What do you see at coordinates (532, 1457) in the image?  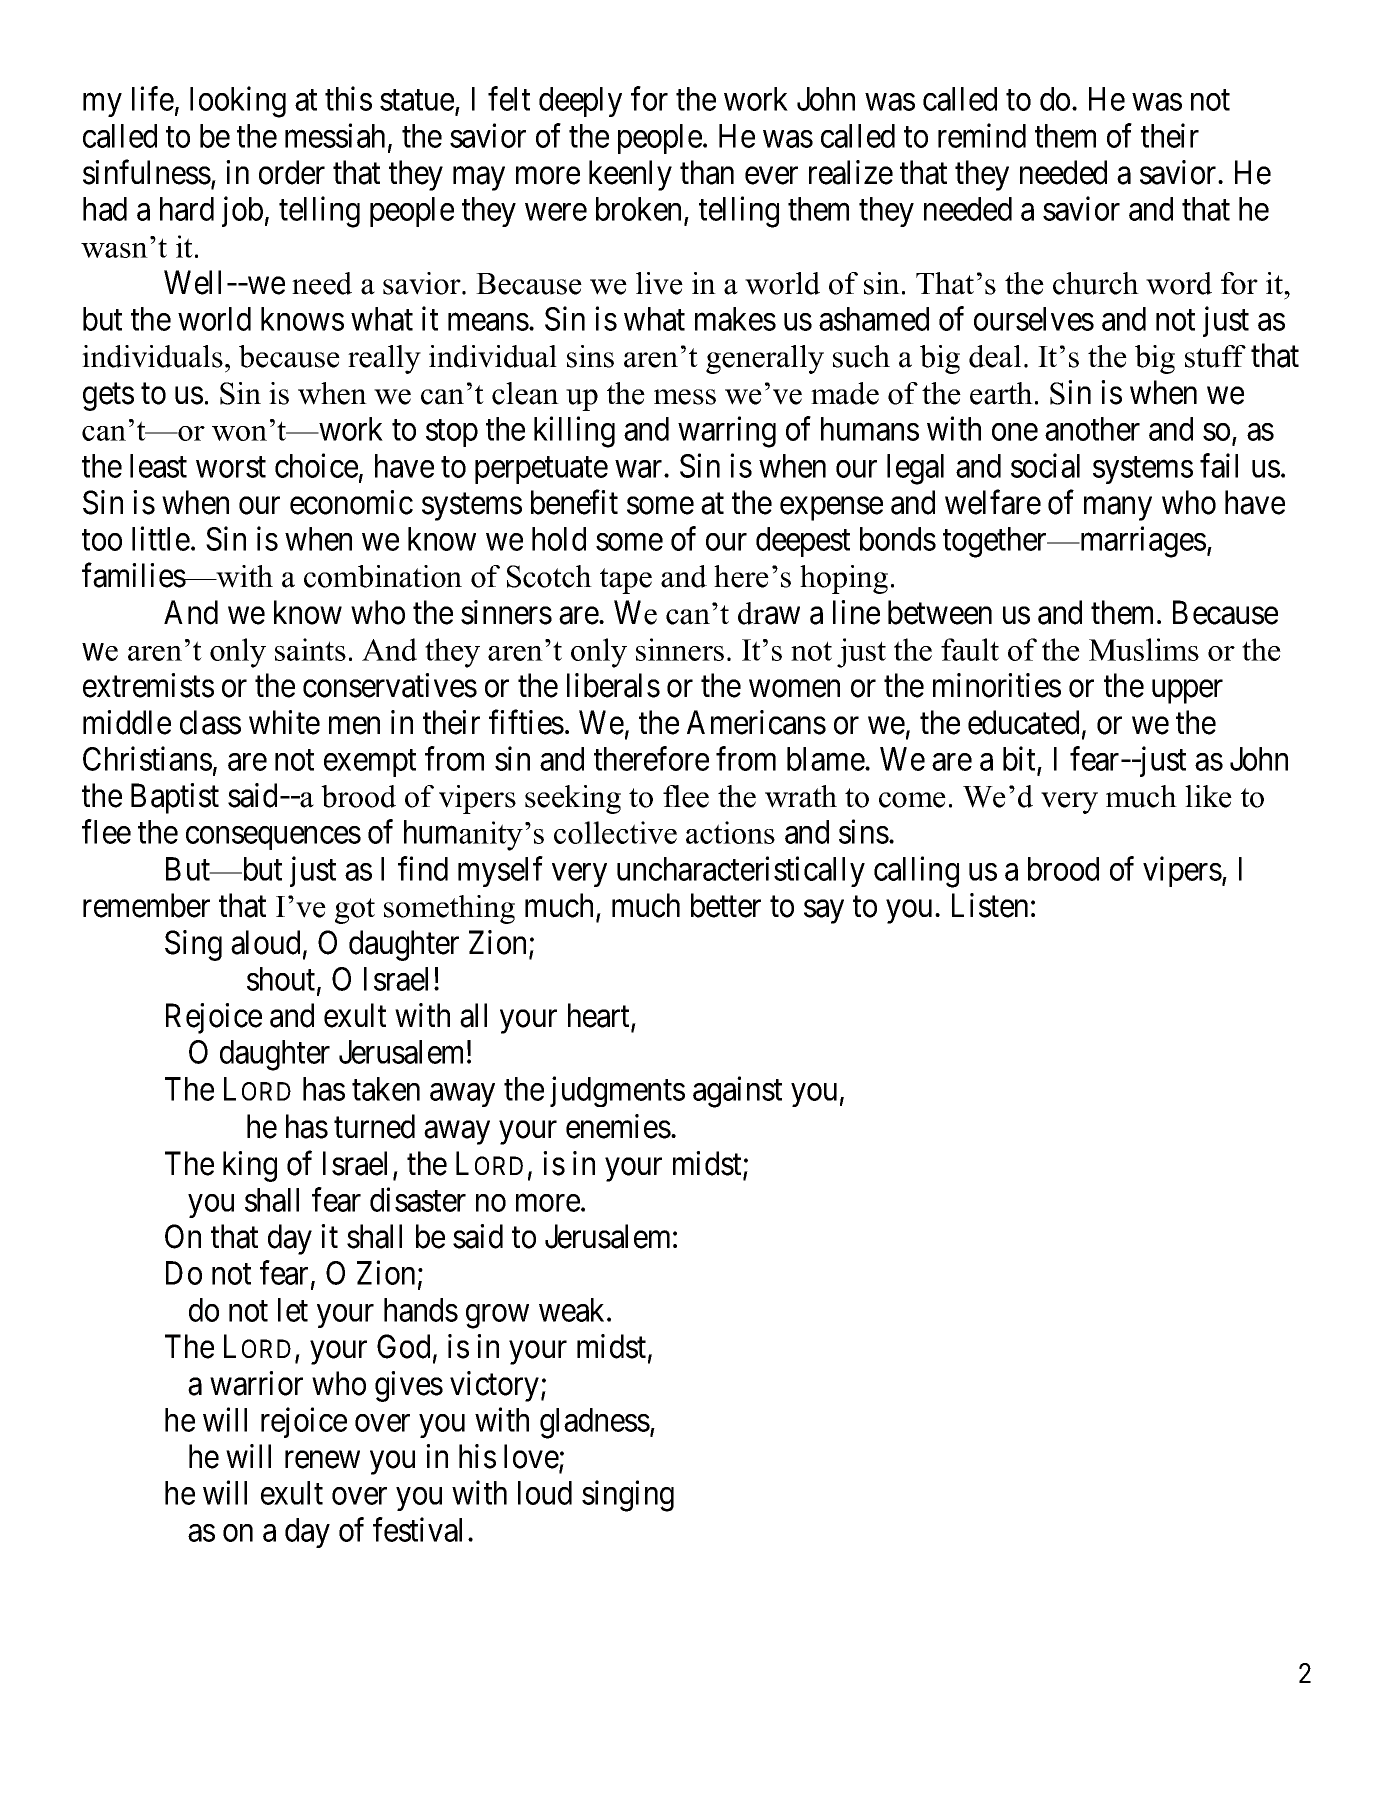 I see `love` at bounding box center [532, 1457].
